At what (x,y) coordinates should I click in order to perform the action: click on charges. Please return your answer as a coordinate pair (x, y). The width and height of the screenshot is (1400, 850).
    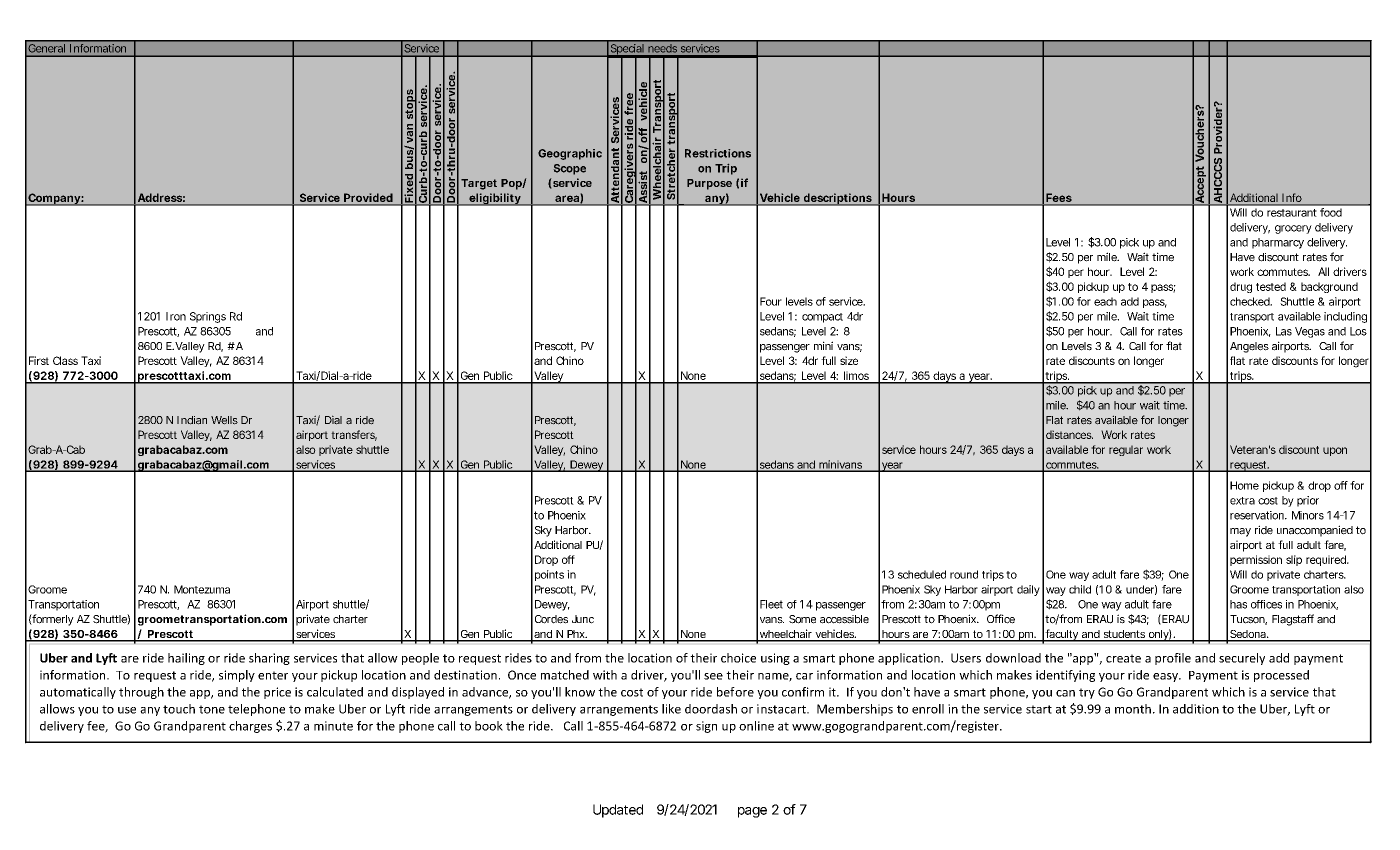
    Looking at the image, I should click on (250, 727).
